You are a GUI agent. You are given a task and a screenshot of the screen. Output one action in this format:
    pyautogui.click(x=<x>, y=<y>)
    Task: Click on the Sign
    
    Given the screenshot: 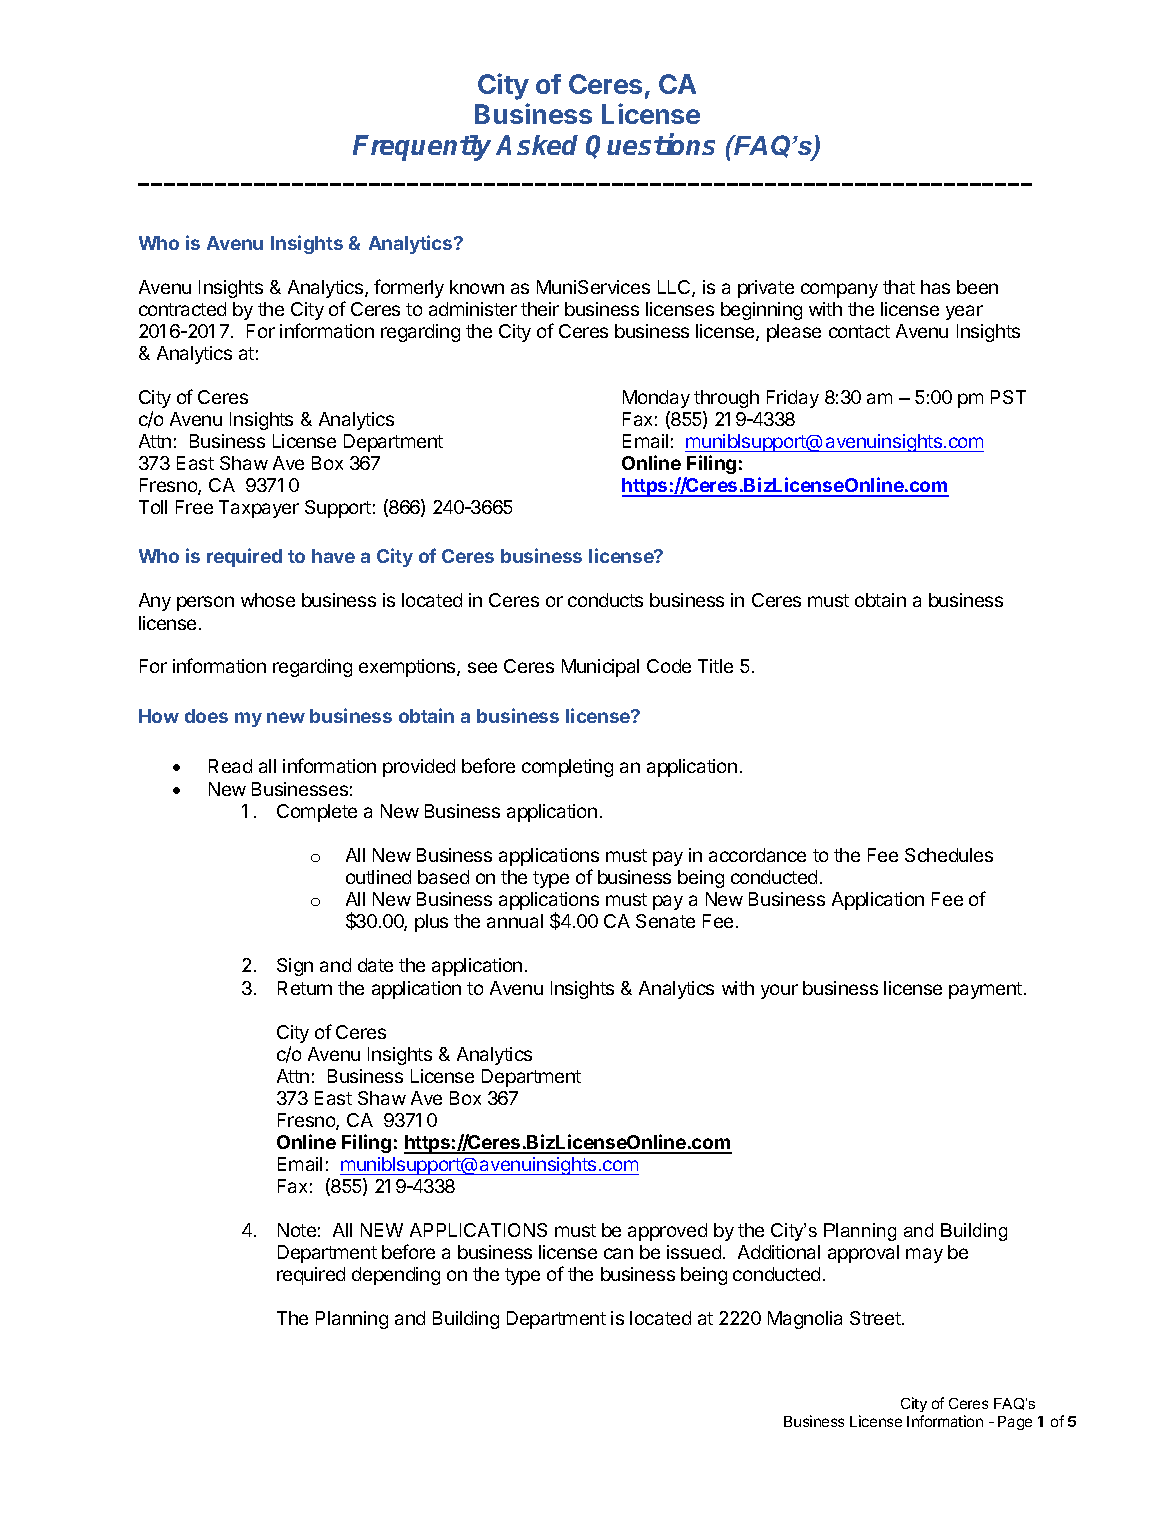 What is the action you would take?
    pyautogui.click(x=295, y=967)
